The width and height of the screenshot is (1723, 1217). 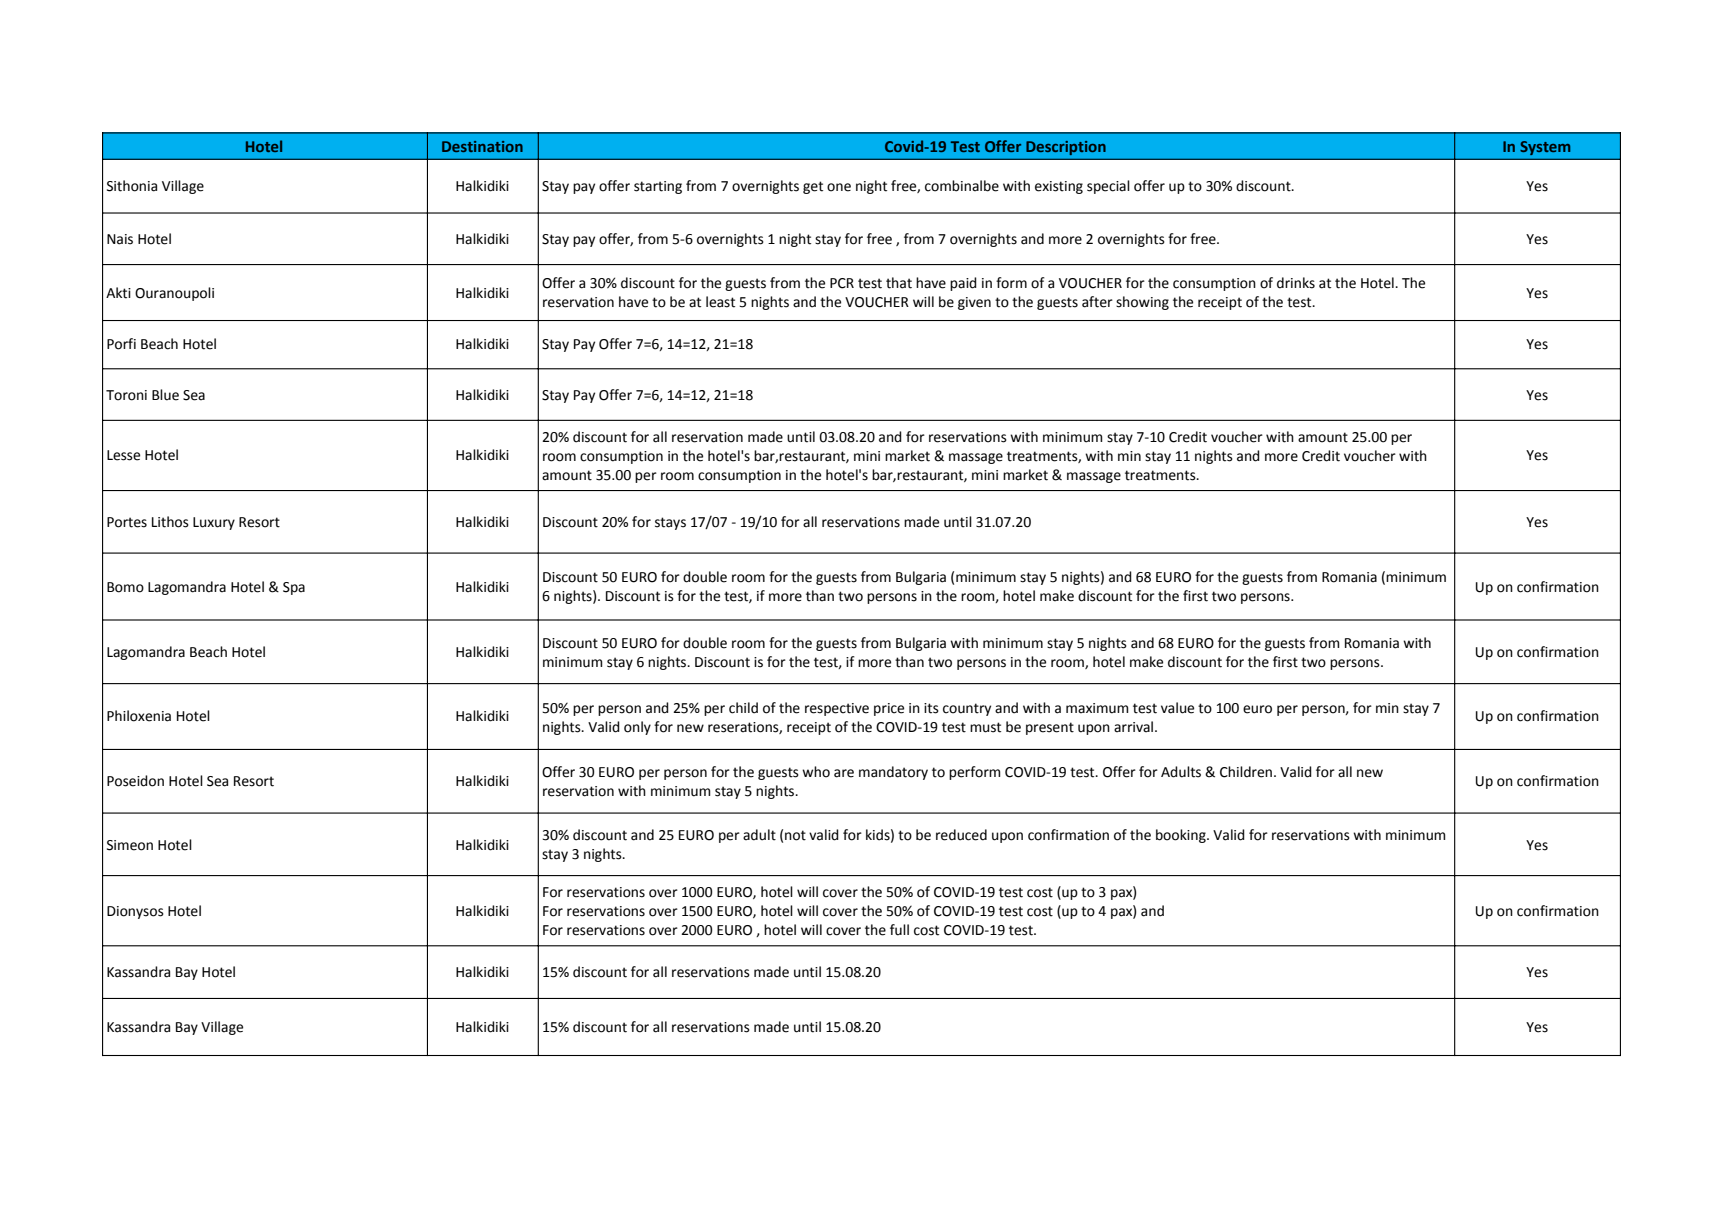 I want to click on Luxury, so click(x=214, y=523).
